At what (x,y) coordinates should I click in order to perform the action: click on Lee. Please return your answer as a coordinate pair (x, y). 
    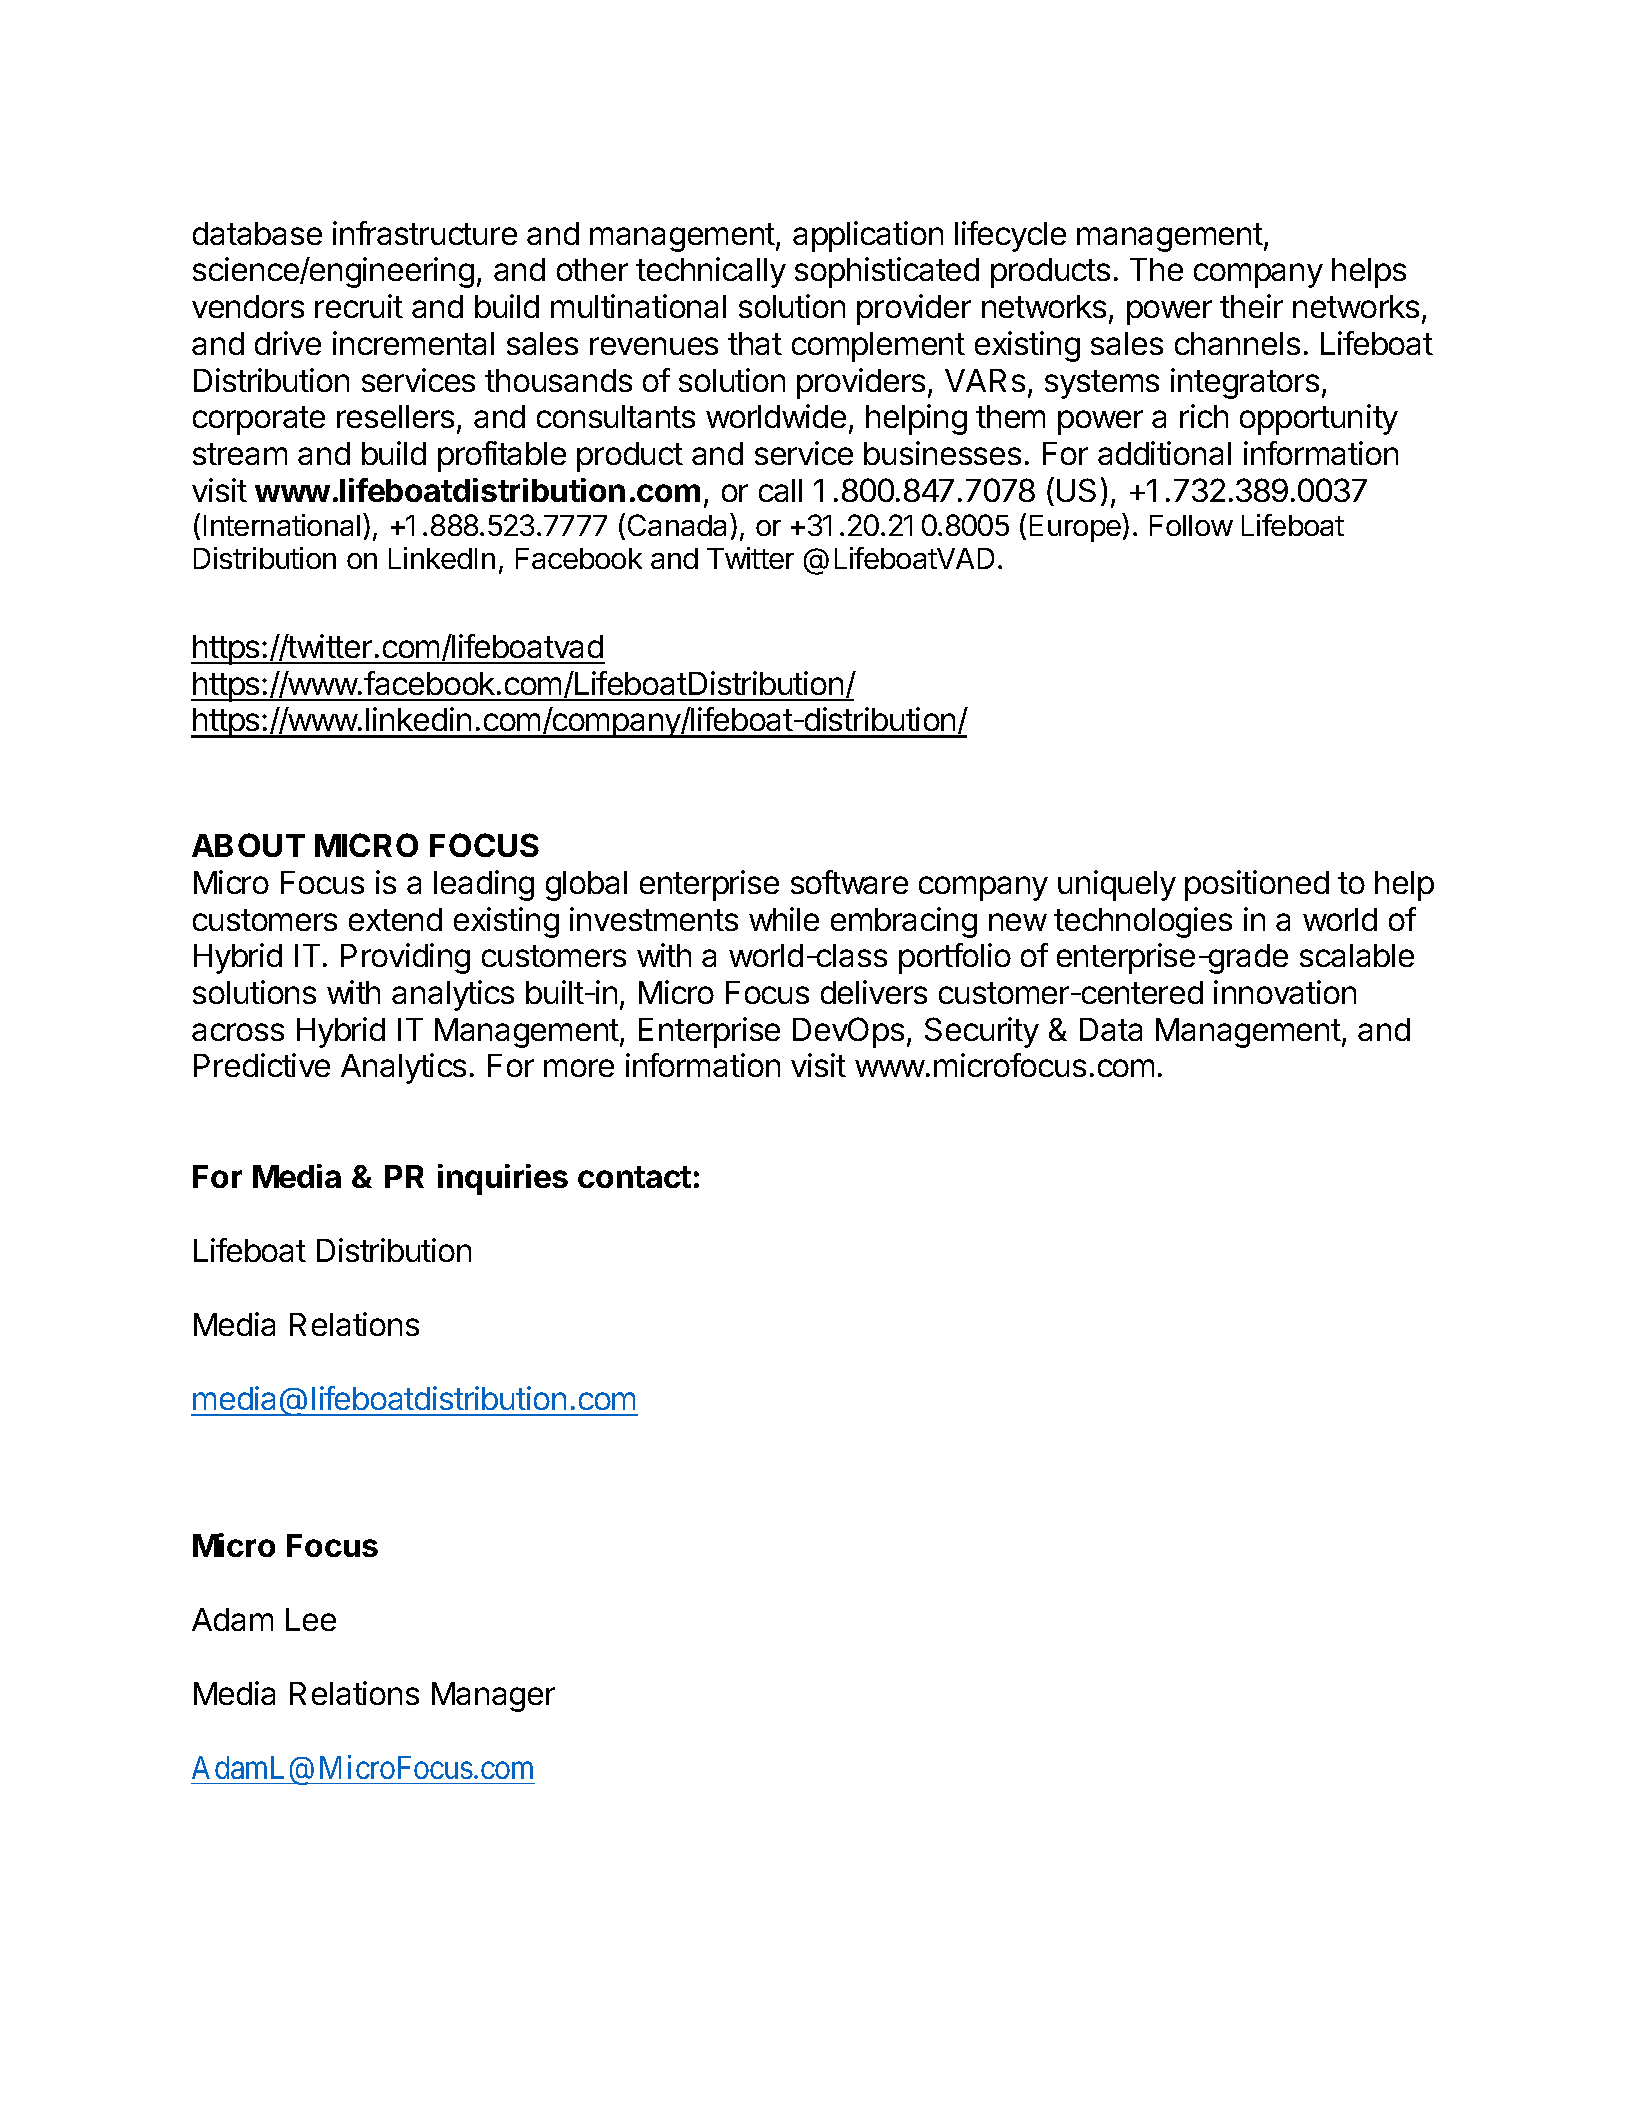
    Looking at the image, I should click on (311, 1619).
